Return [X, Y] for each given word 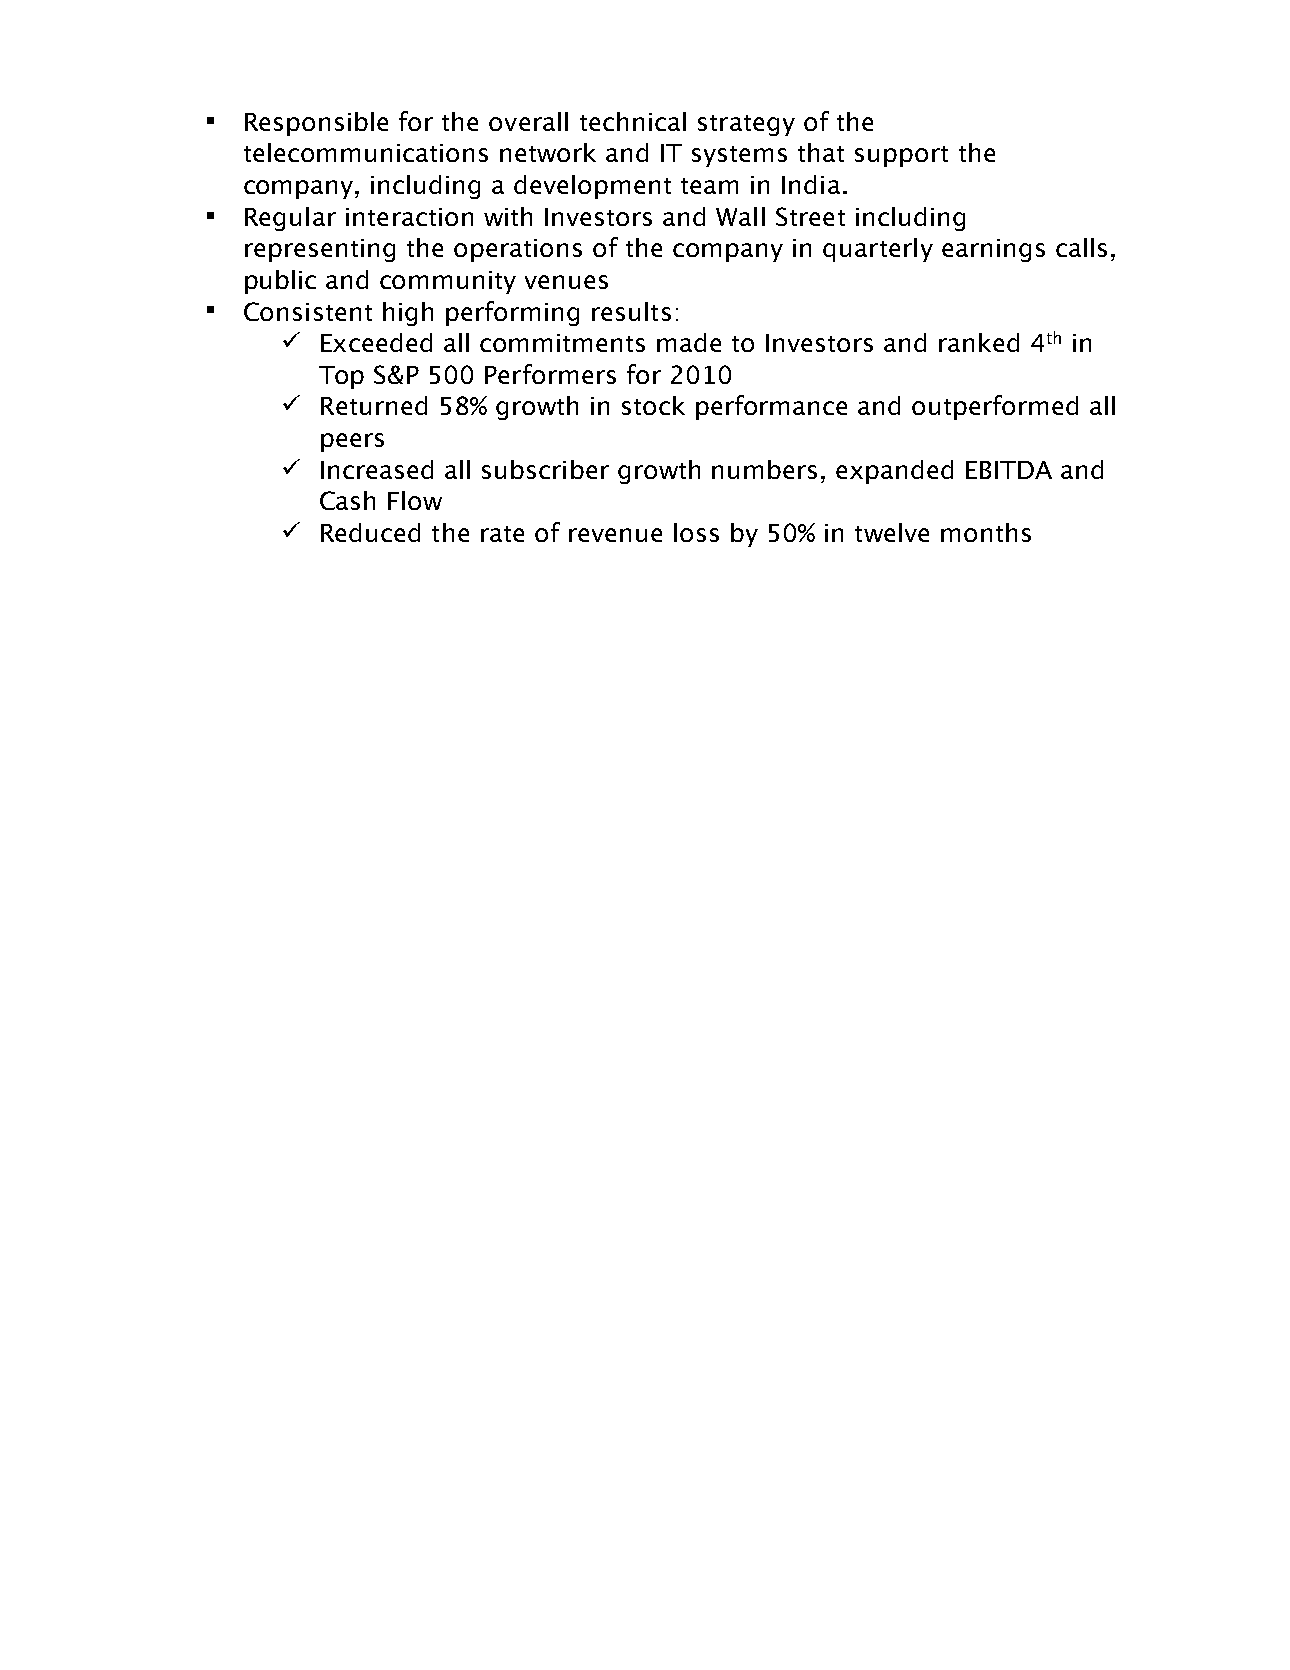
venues [566, 282]
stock [653, 405]
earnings [993, 250]
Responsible [316, 124]
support [901, 156]
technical [633, 121]
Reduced [370, 532]
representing [320, 250]
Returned [374, 405]
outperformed [995, 407]
